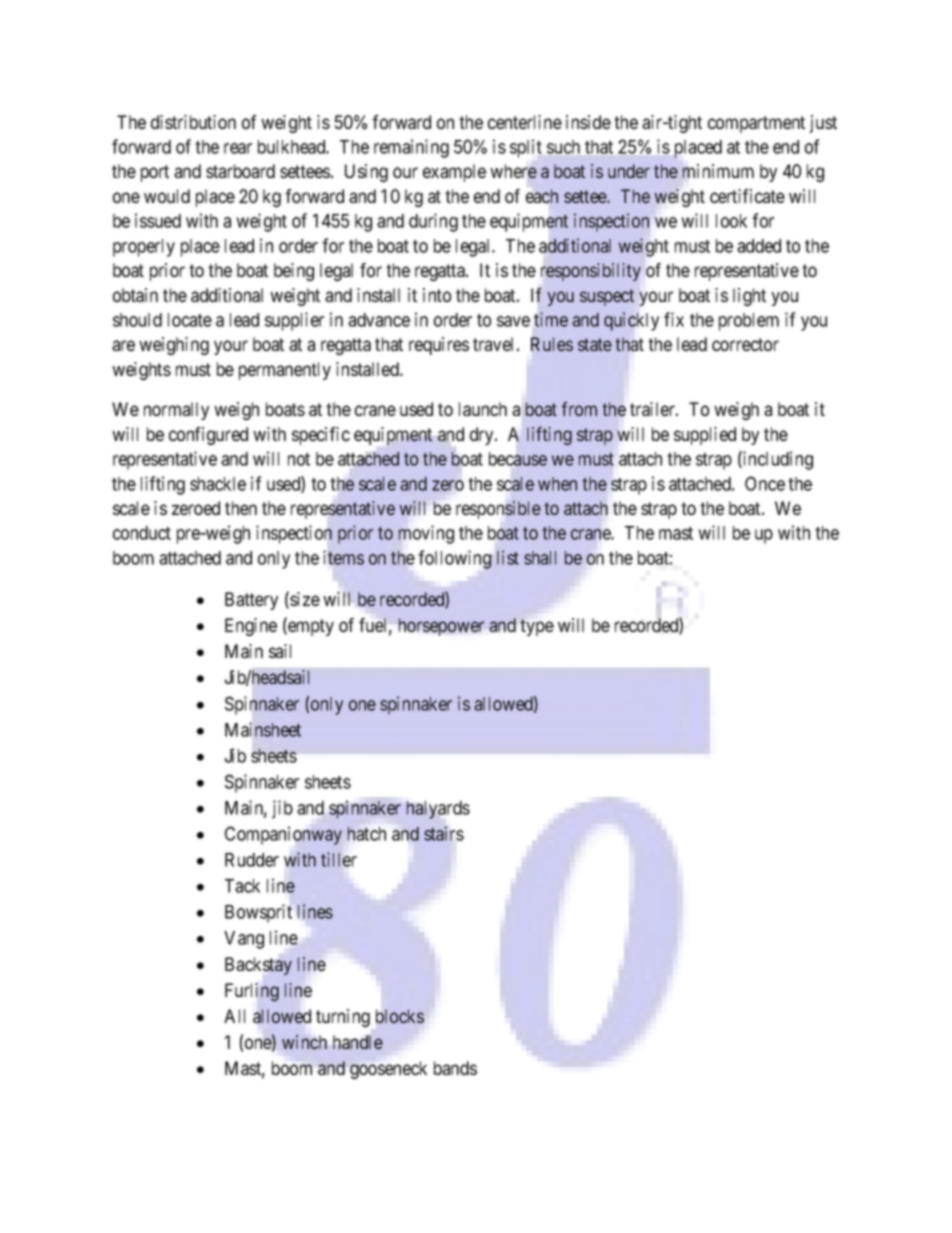  I want to click on configured, so click(208, 436).
